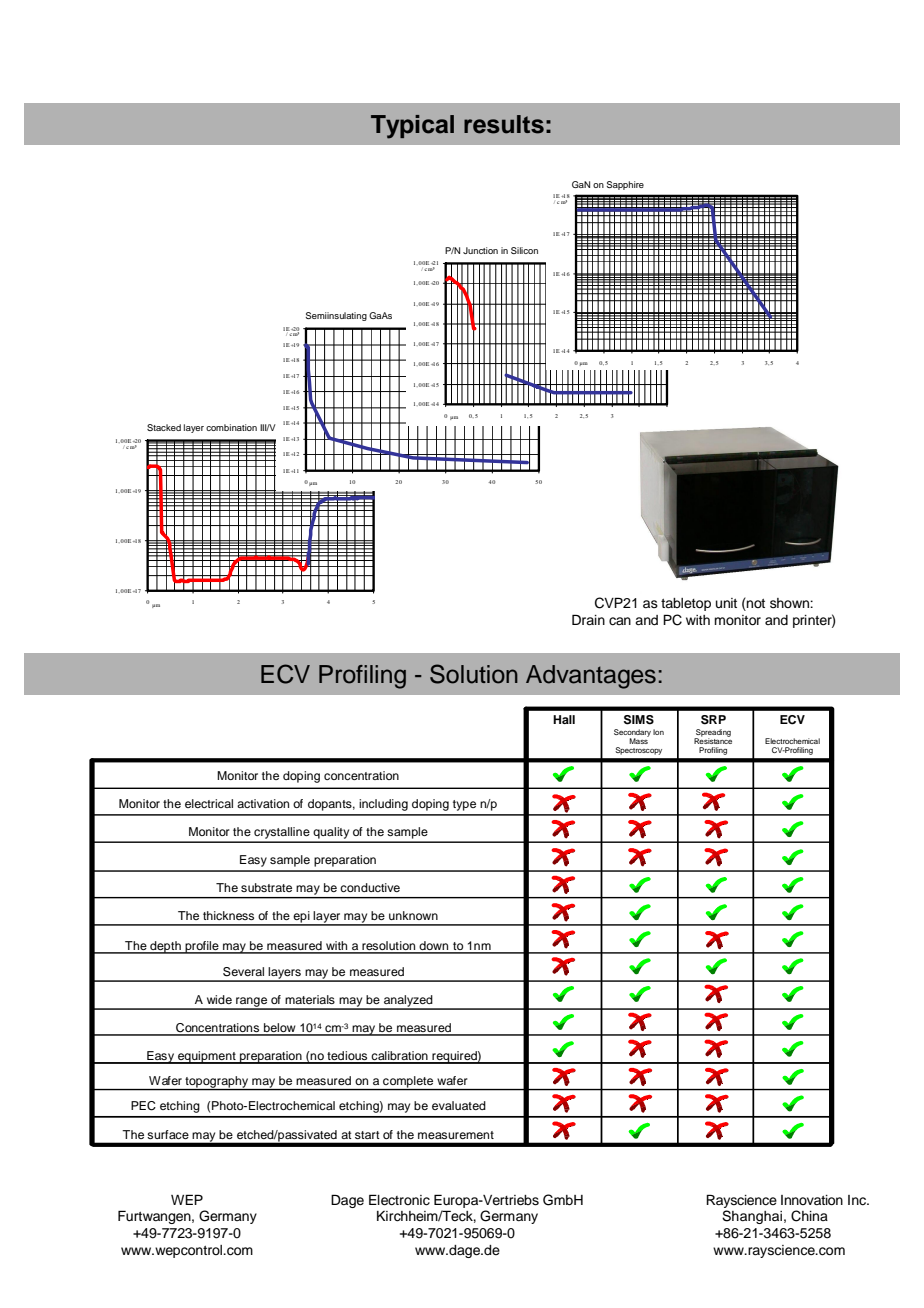  Describe the element at coordinates (412, 127) in the document. I see `Typical` at that location.
